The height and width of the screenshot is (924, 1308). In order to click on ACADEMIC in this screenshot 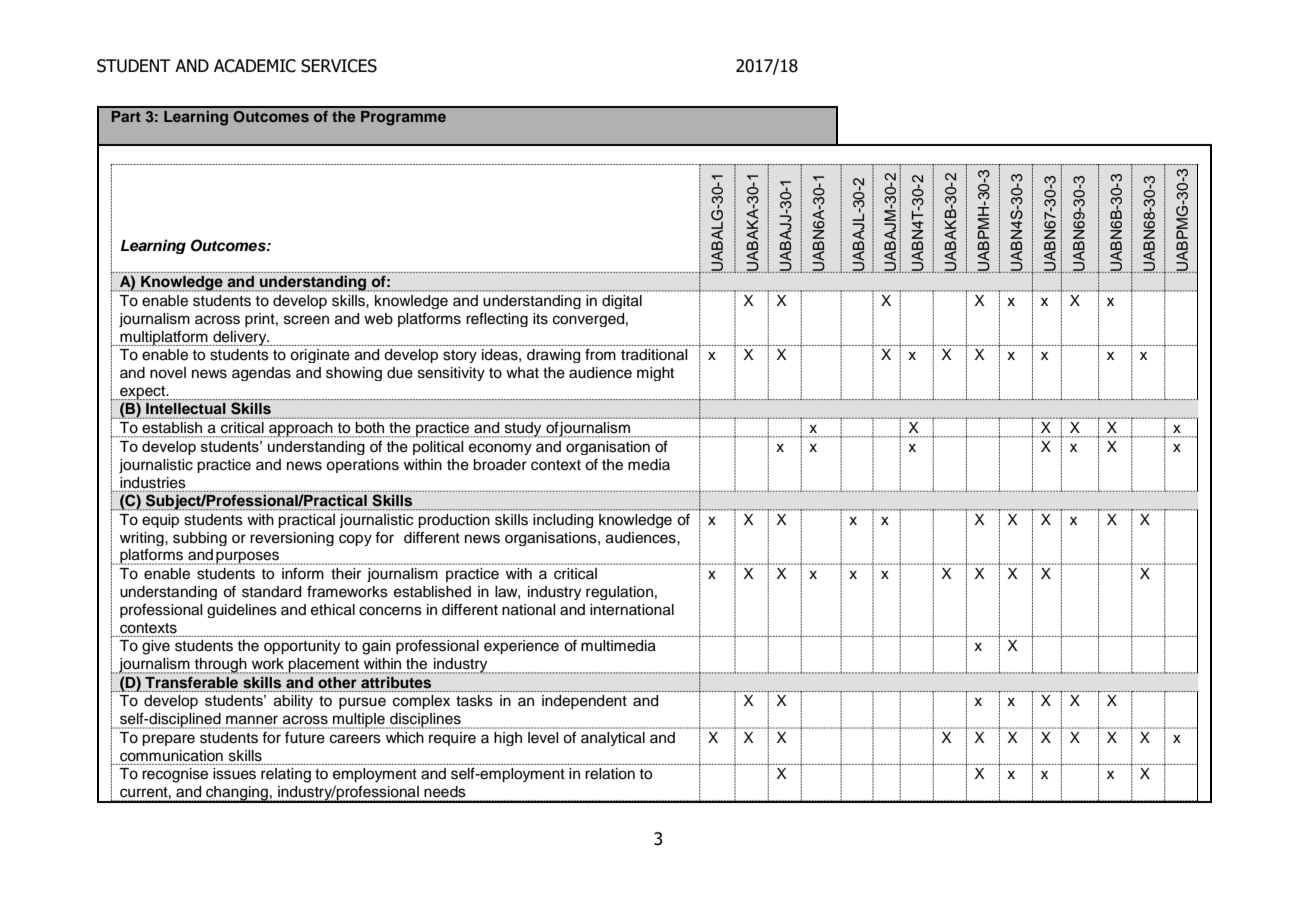, I will do `click(255, 66)`.
